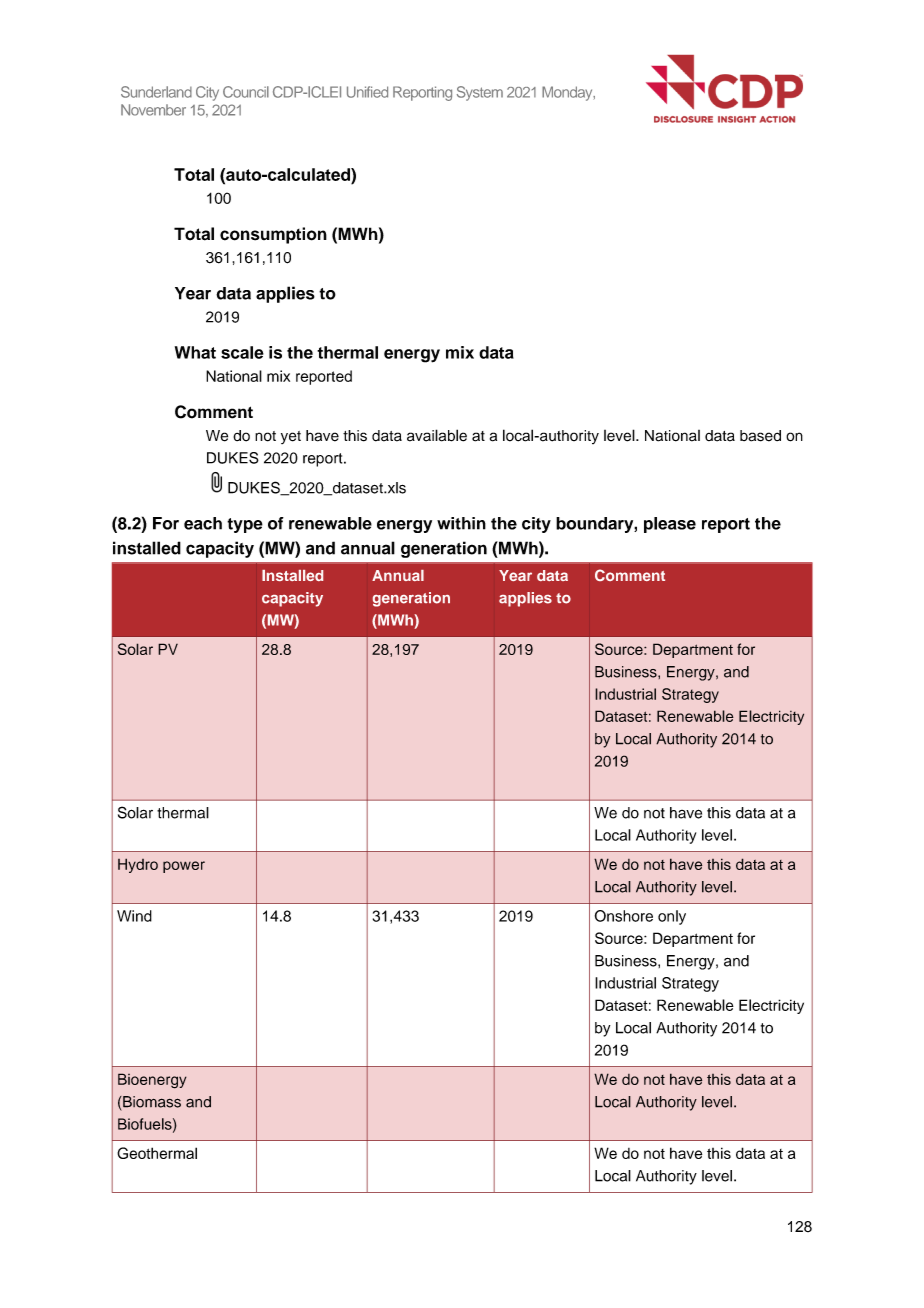 This screenshot has width=924, height=1308. What do you see at coordinates (672, 917) in the screenshot?
I see `only` at bounding box center [672, 917].
